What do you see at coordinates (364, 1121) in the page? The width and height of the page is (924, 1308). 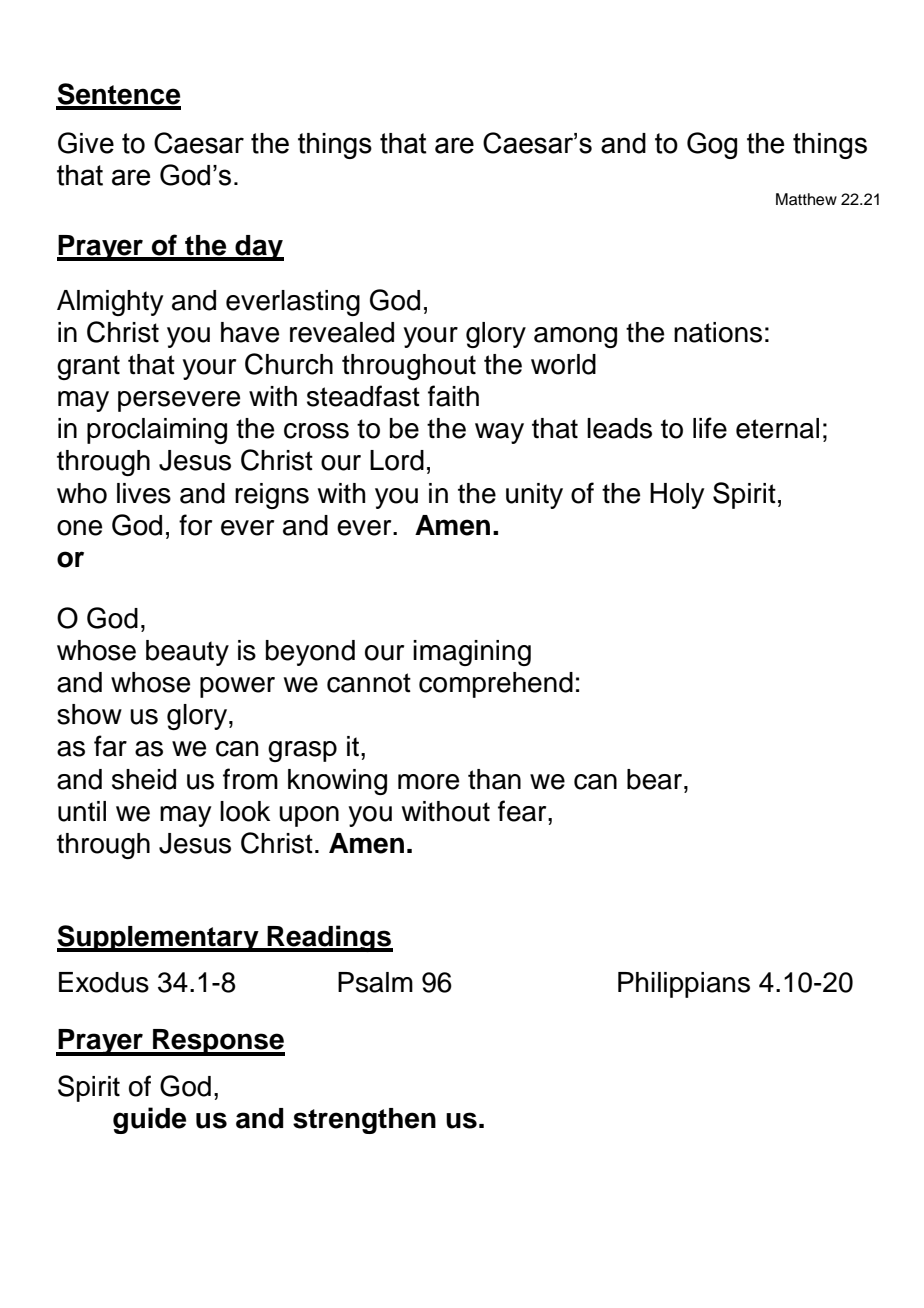 I see `strengthen` at bounding box center [364, 1121].
